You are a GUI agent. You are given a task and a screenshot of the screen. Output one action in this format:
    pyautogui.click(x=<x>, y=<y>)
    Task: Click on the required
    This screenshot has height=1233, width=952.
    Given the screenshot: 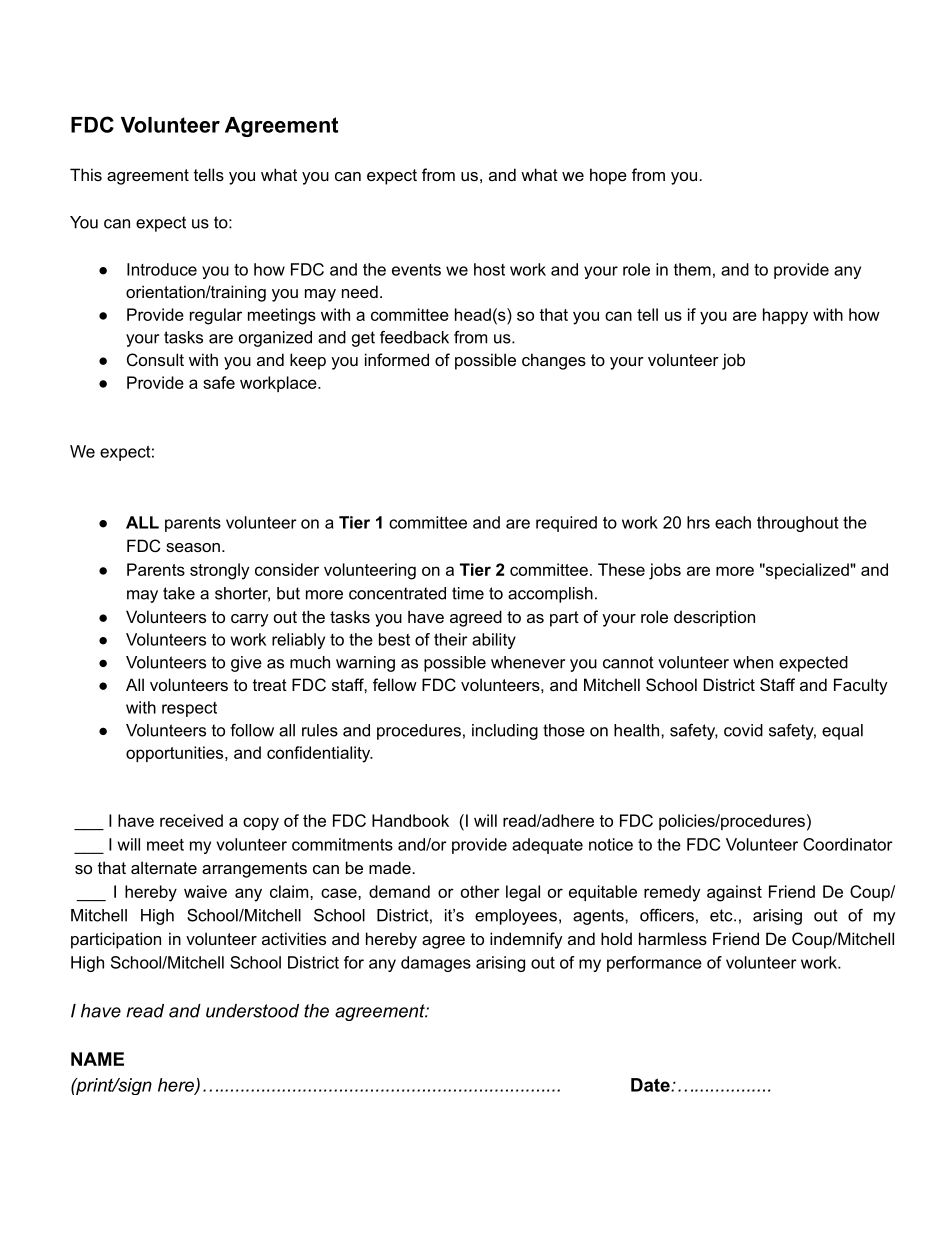 What is the action you would take?
    pyautogui.click(x=566, y=524)
